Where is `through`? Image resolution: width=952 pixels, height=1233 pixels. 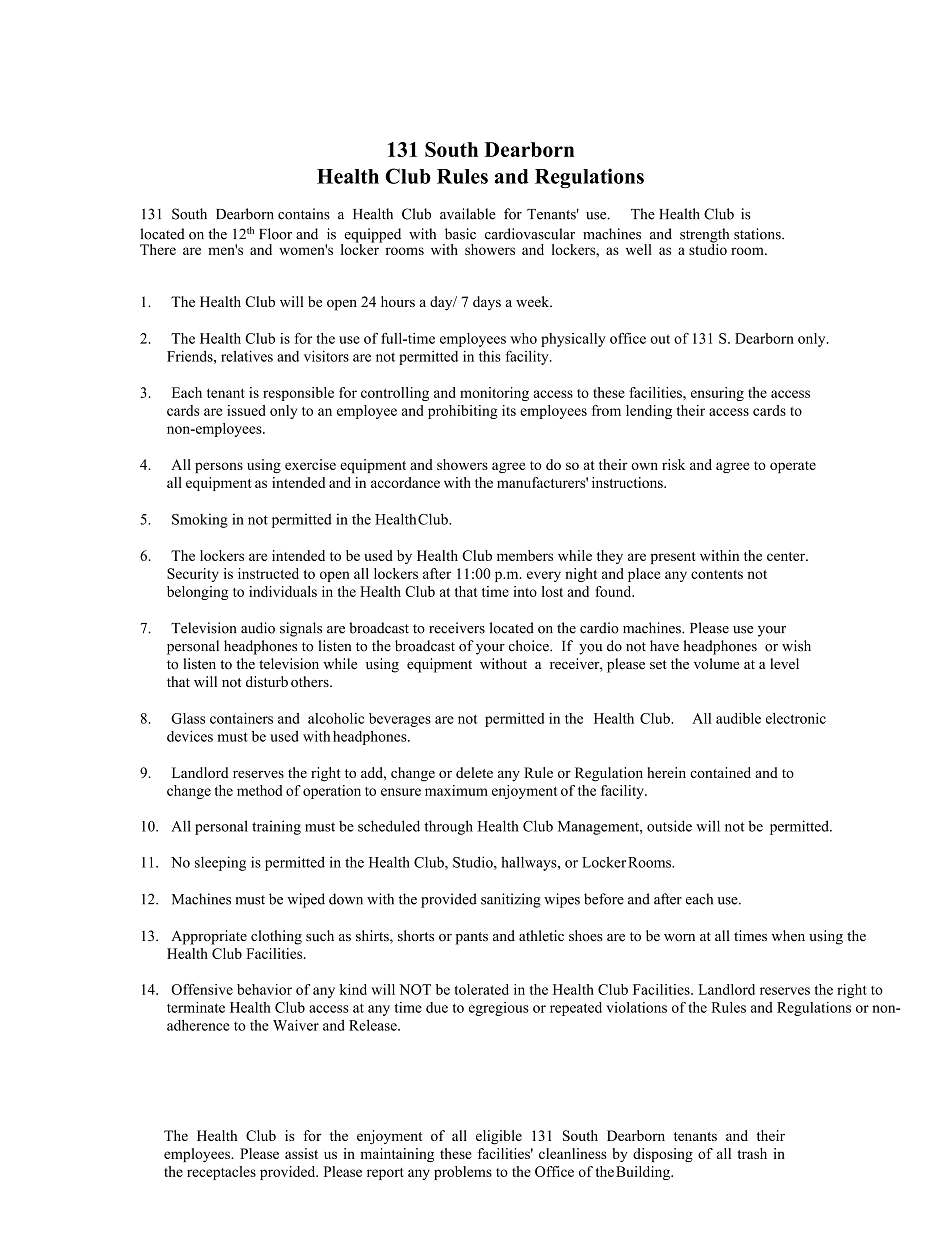
through is located at coordinates (448, 827).
